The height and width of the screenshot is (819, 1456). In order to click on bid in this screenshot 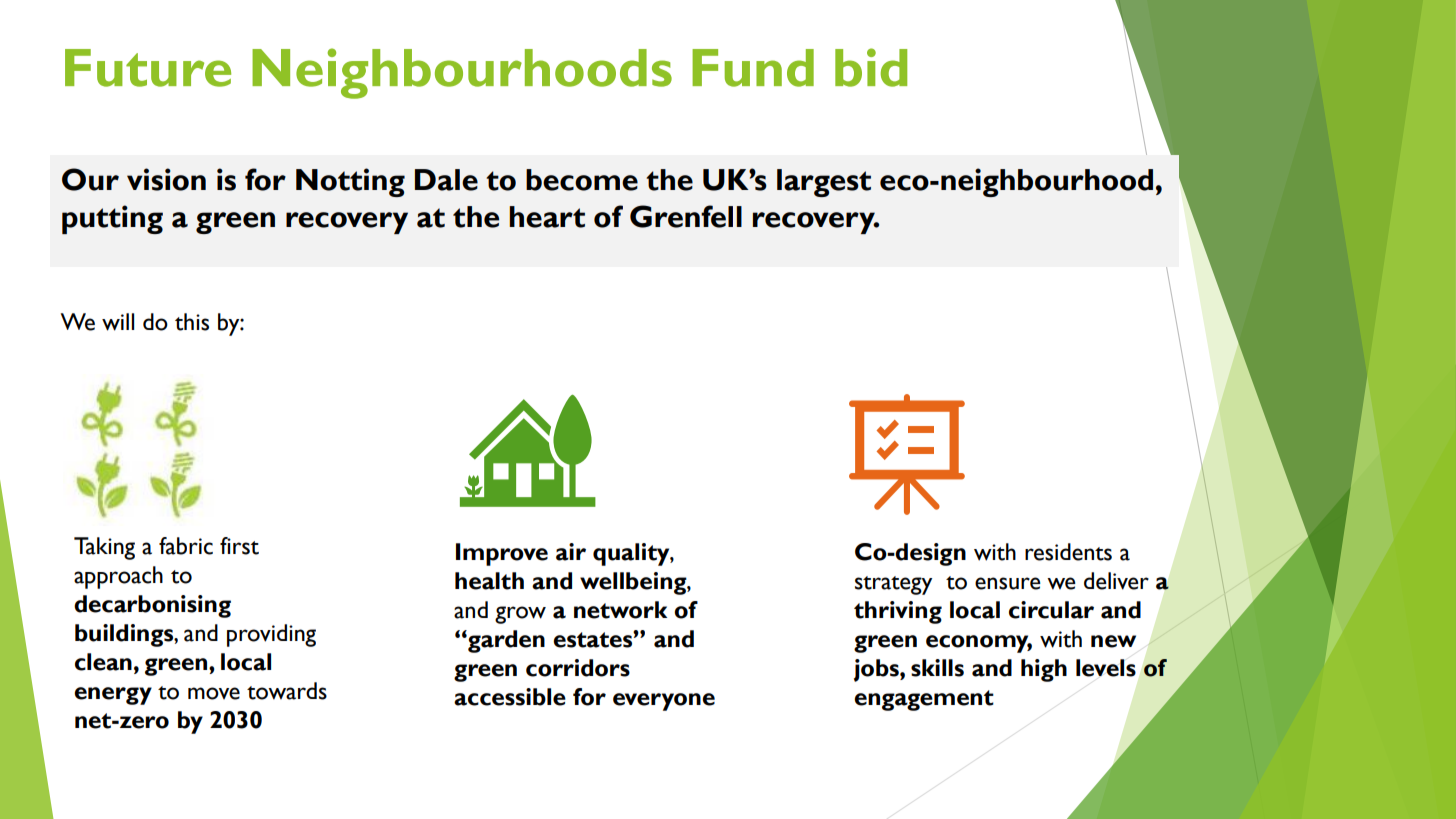, I will do `click(871, 67)`.
